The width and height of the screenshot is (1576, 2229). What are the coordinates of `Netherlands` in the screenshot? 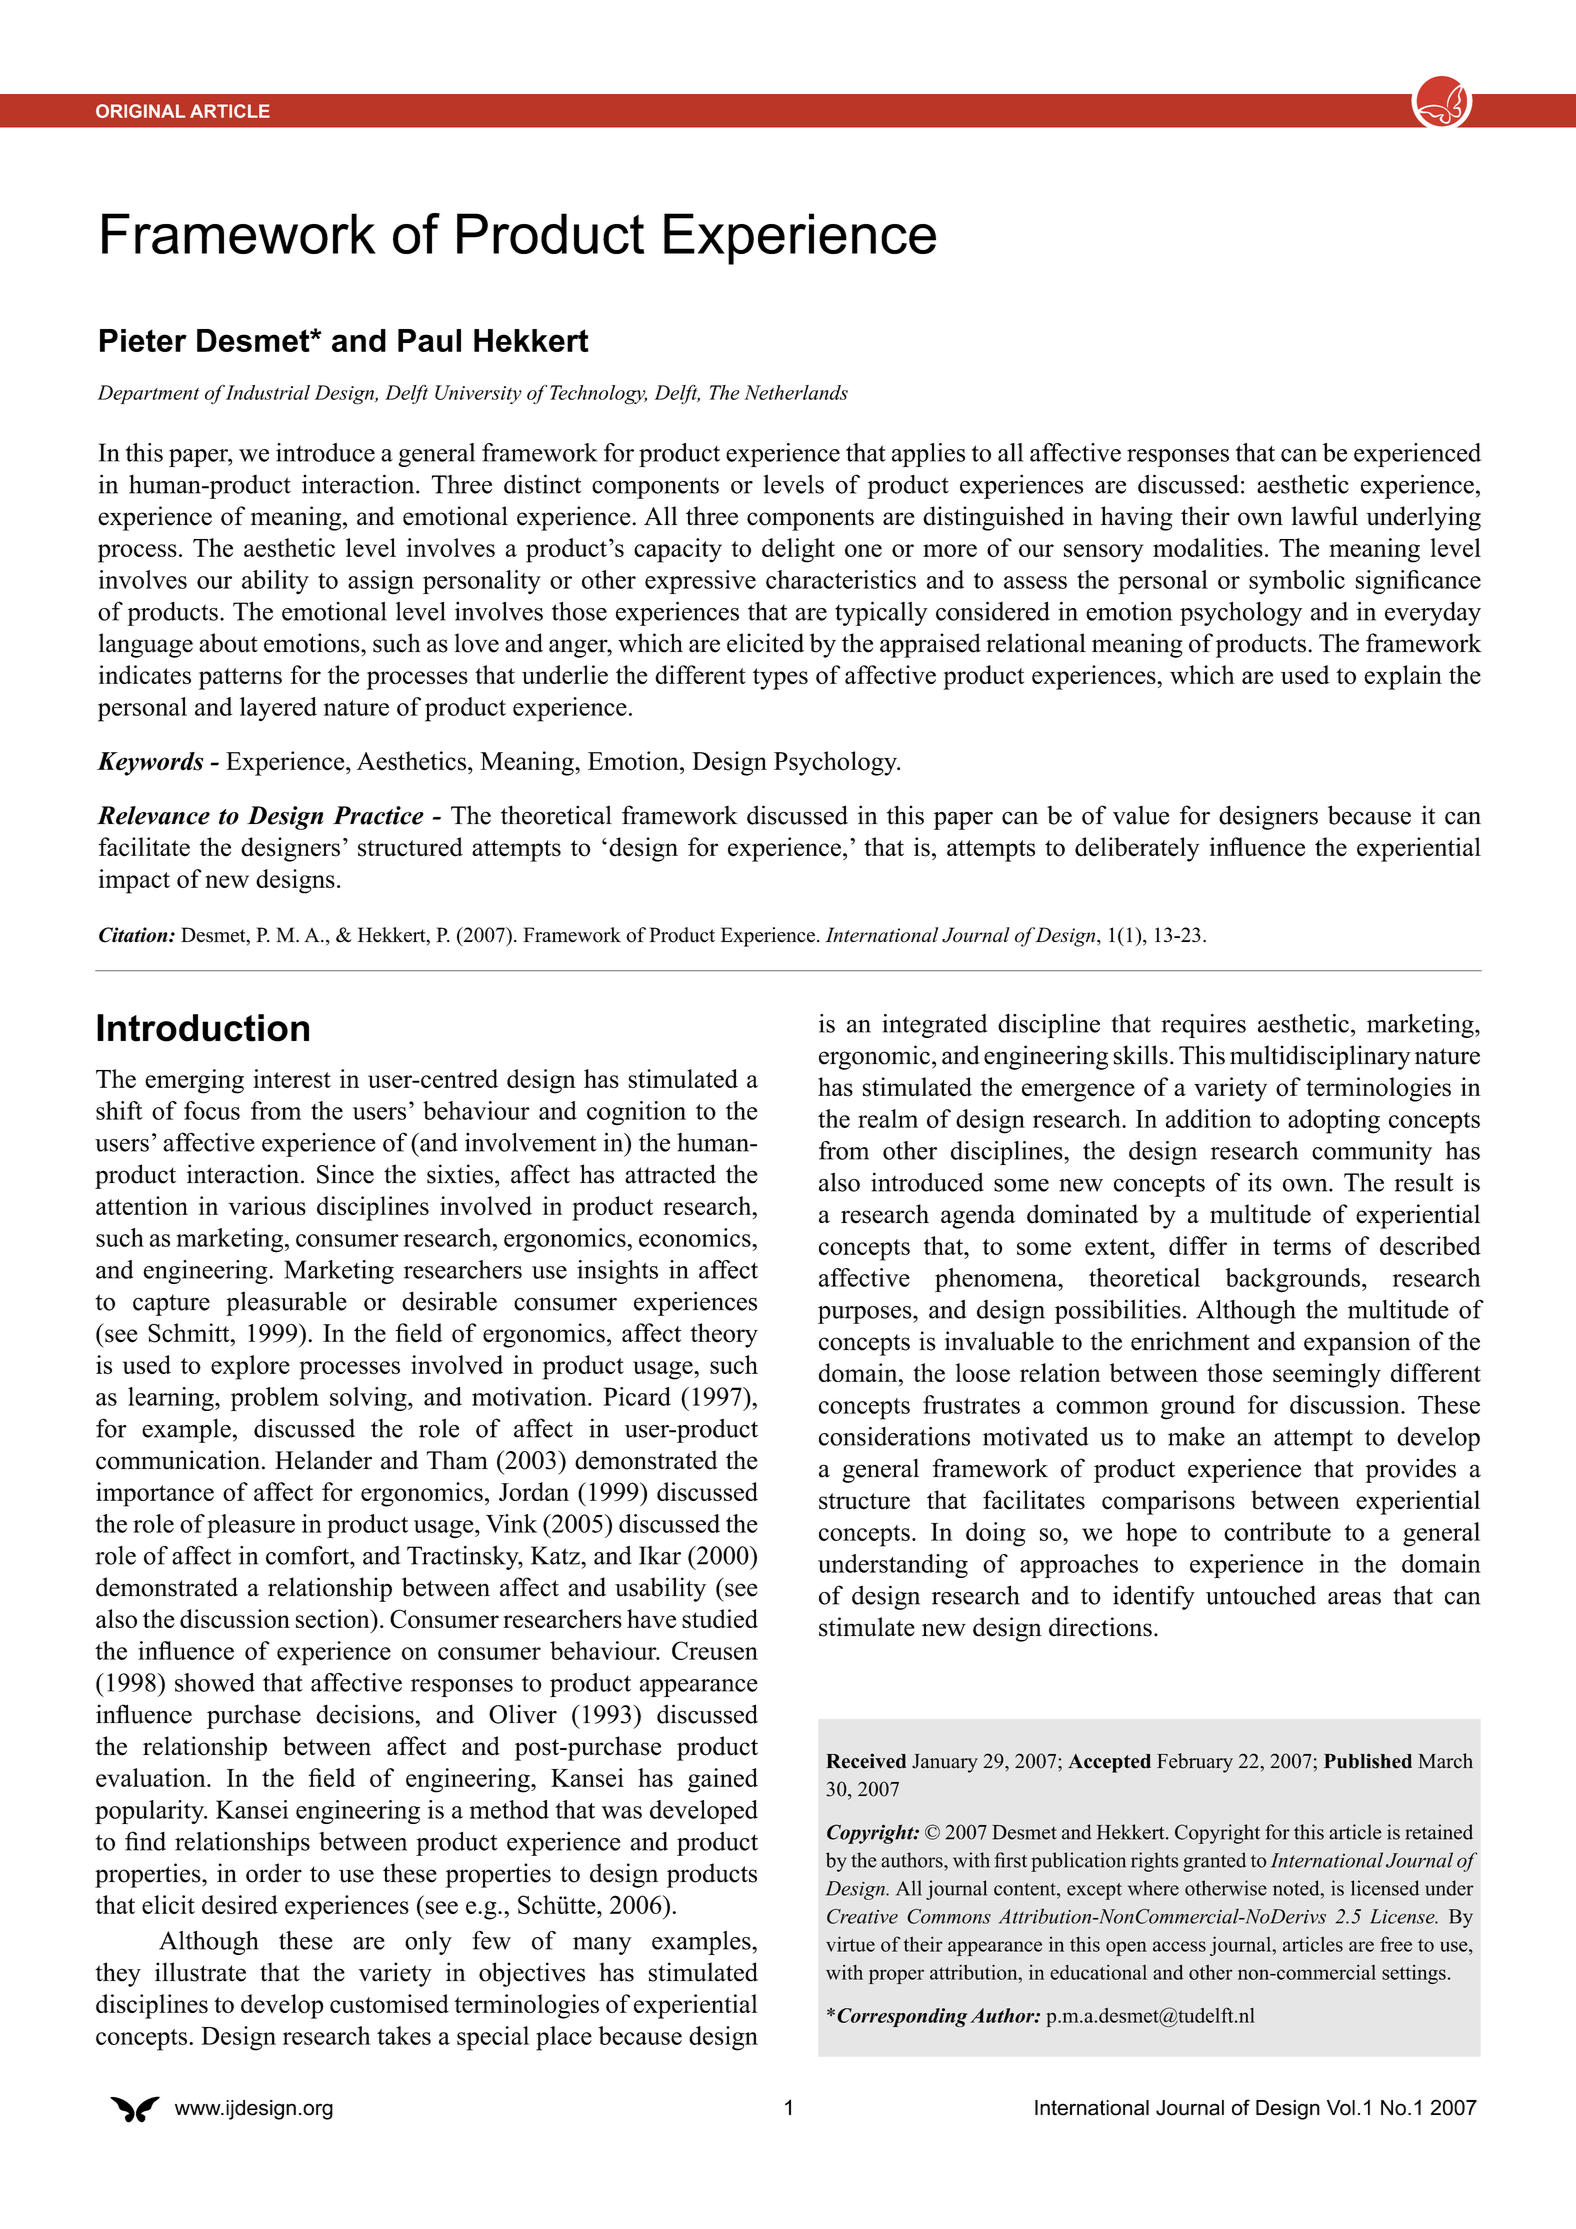 It's located at (796, 392).
